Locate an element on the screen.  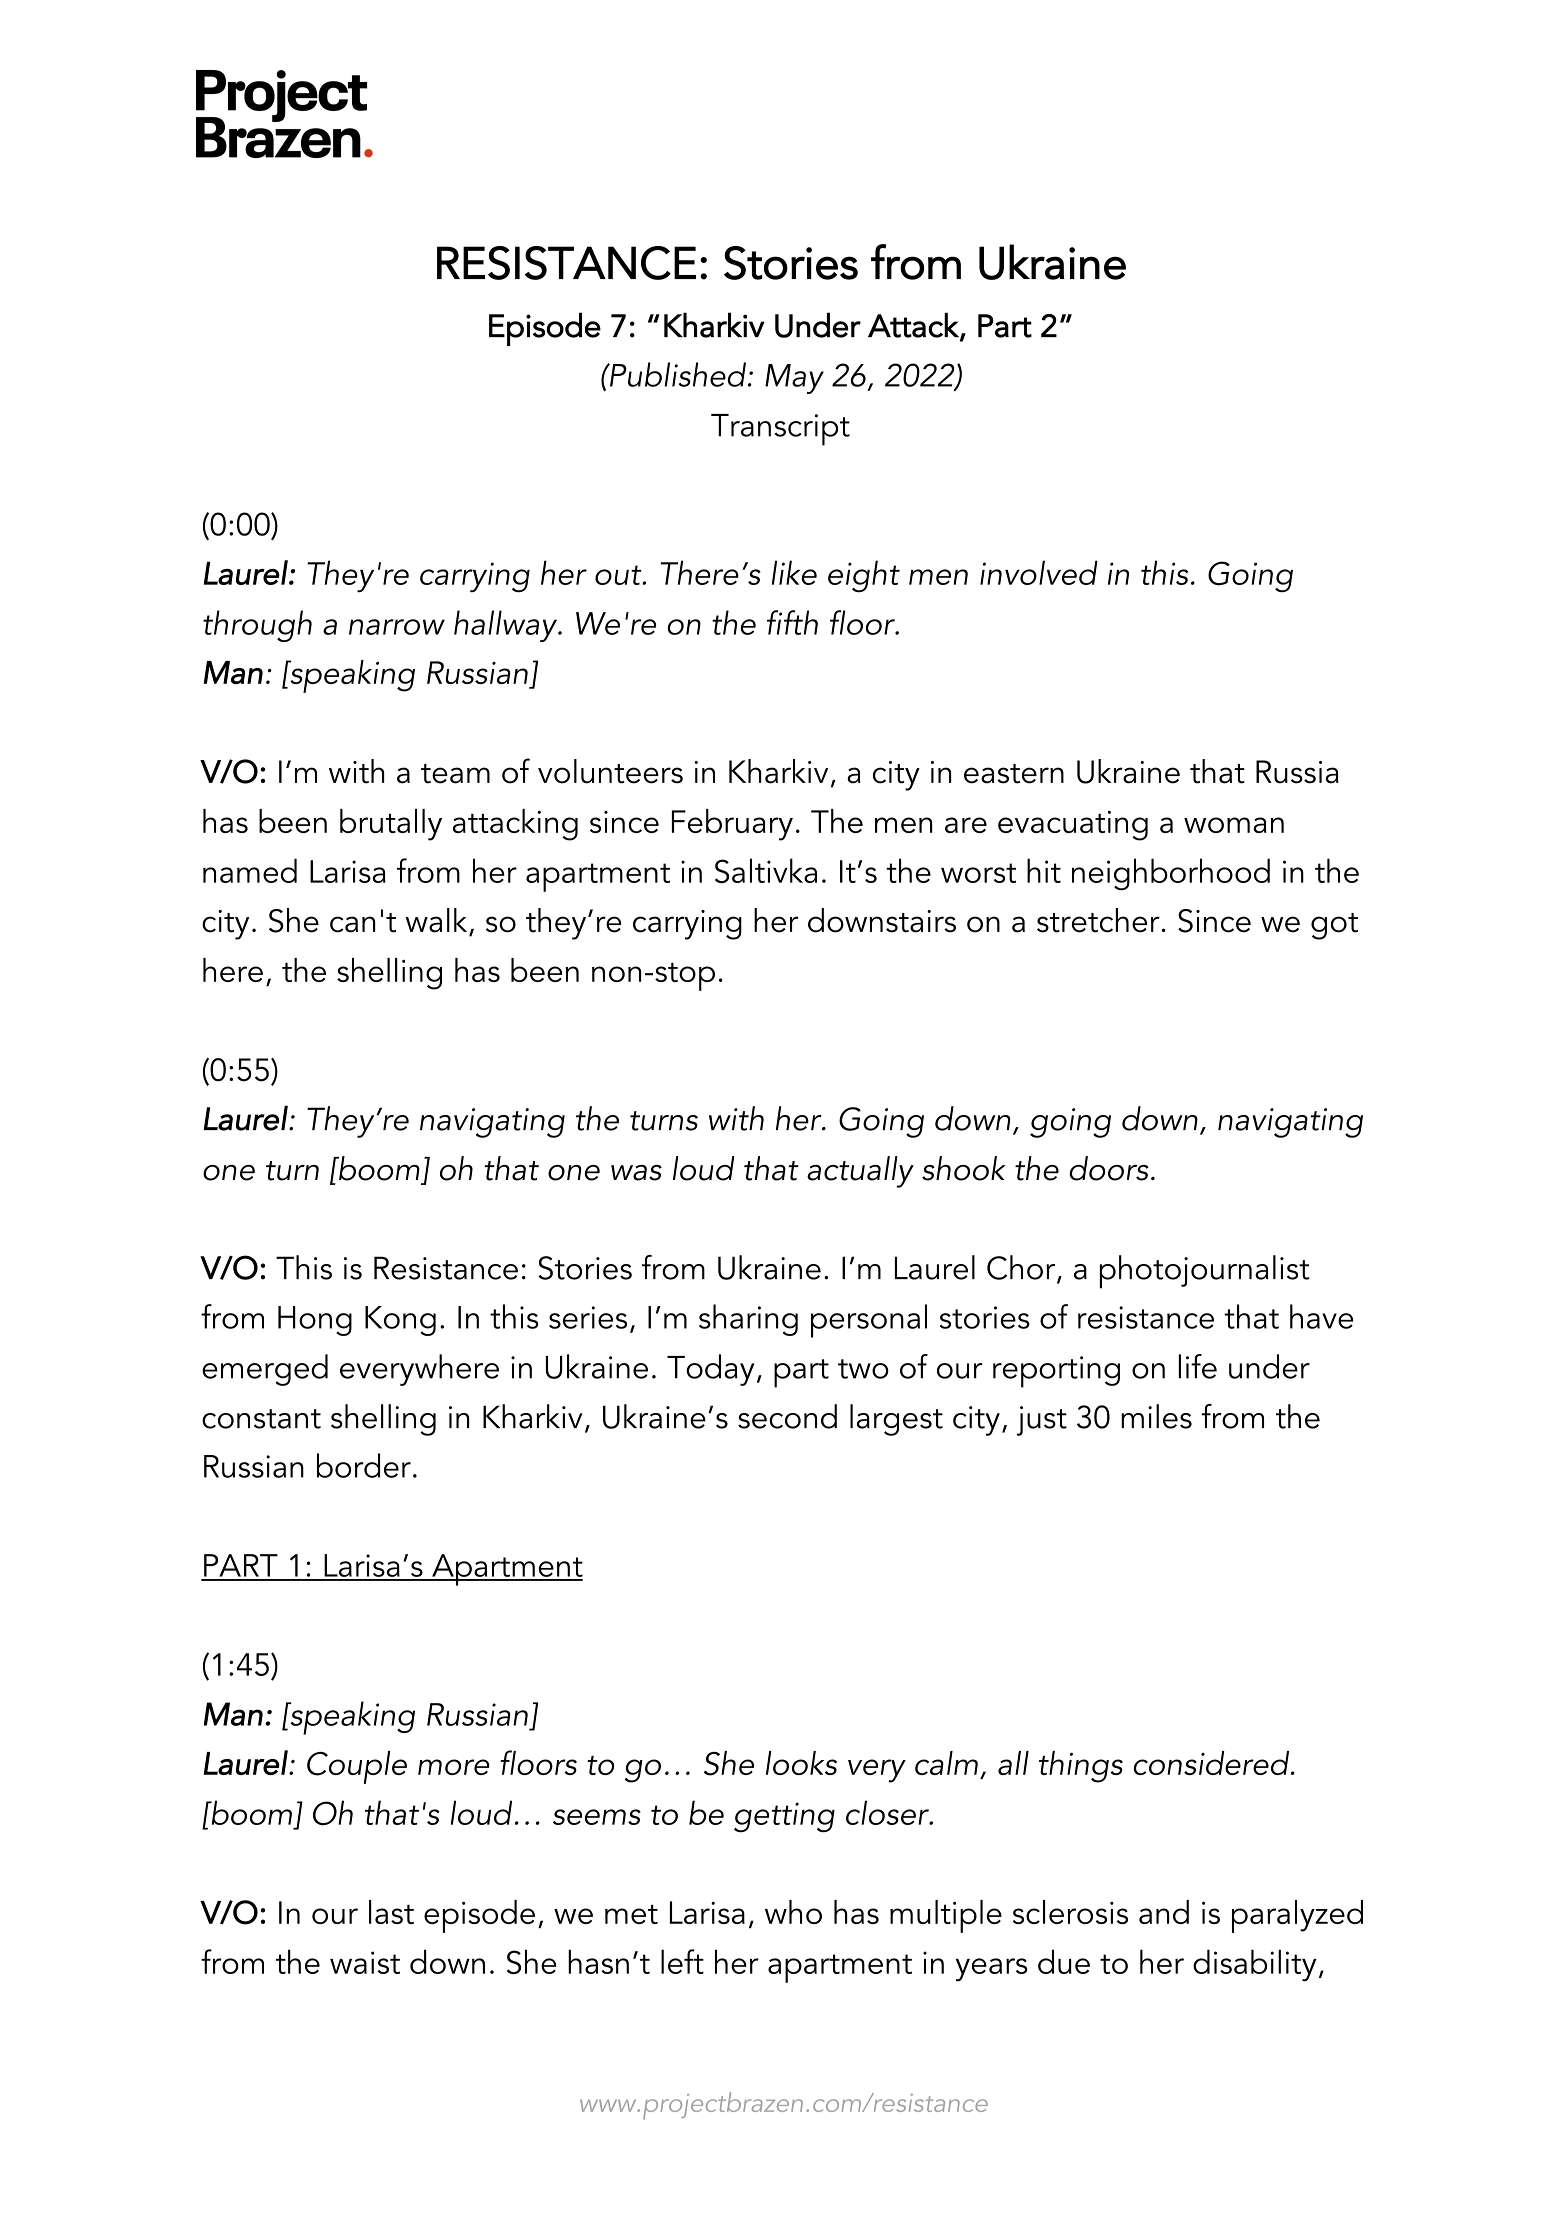
narrow is located at coordinates (397, 627).
